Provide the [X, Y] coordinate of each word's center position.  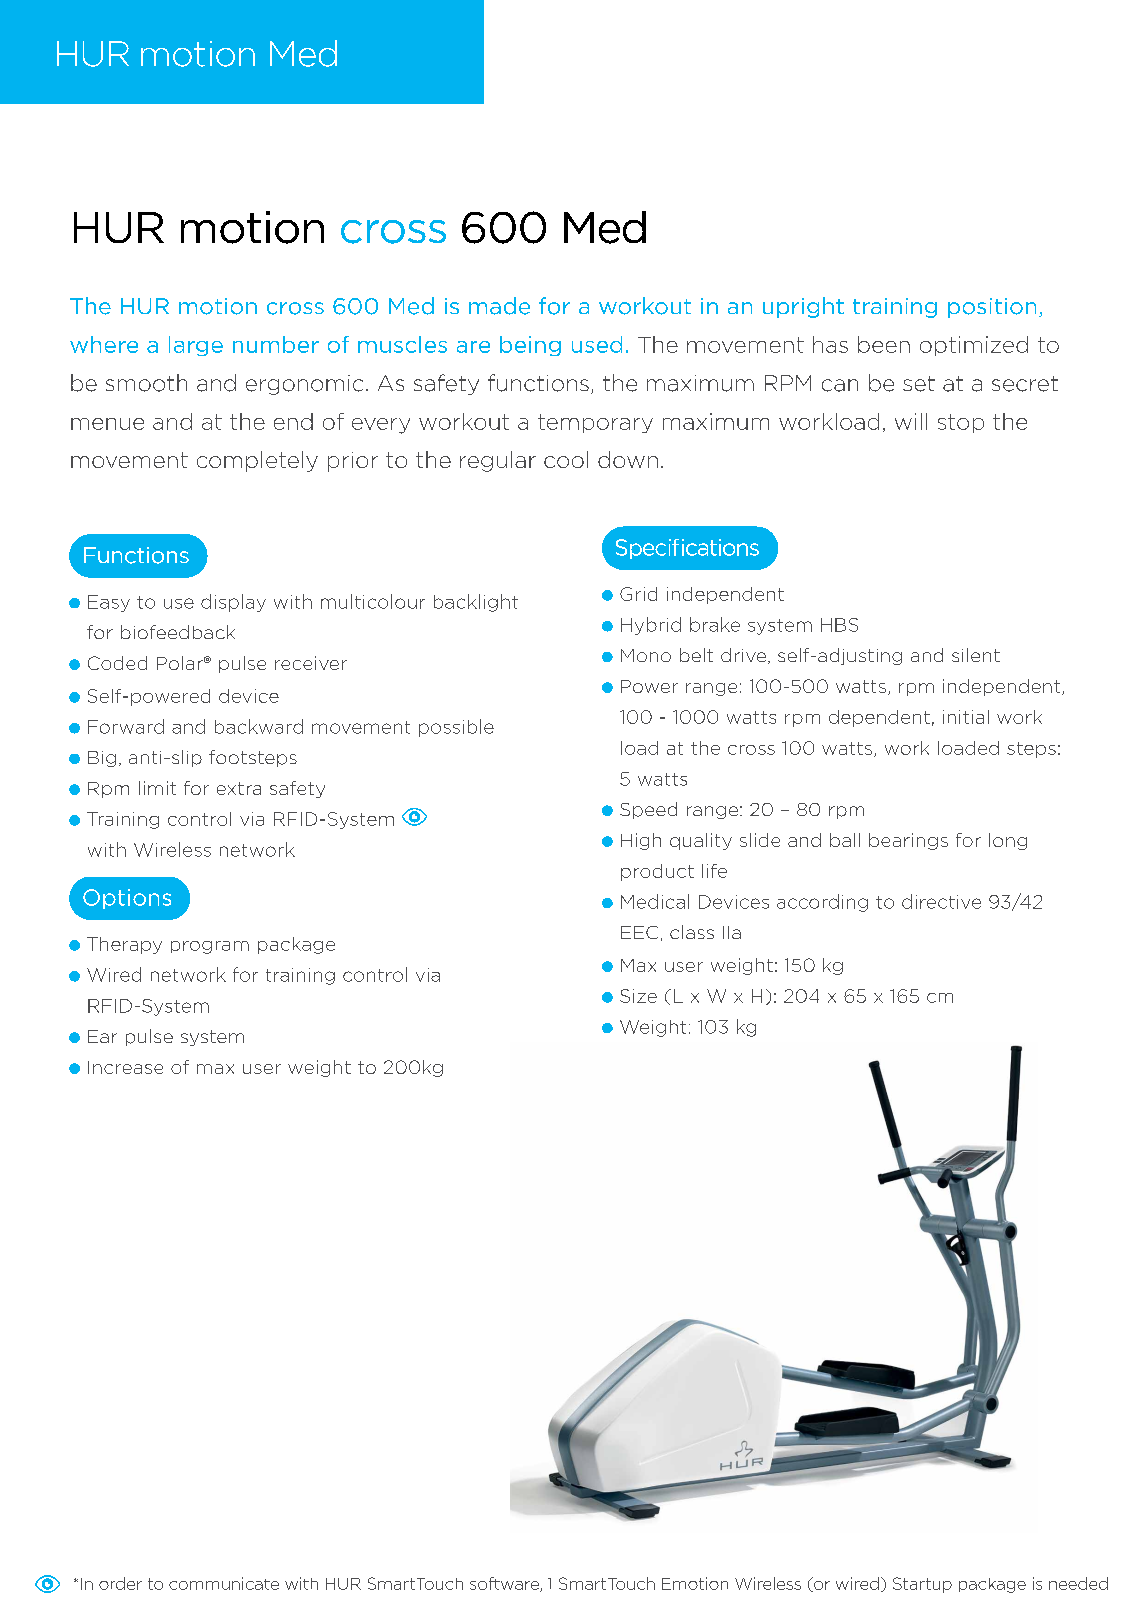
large [196, 346]
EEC [639, 932]
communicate [224, 1583]
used [597, 344]
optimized [974, 346]
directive [941, 901]
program [210, 947]
